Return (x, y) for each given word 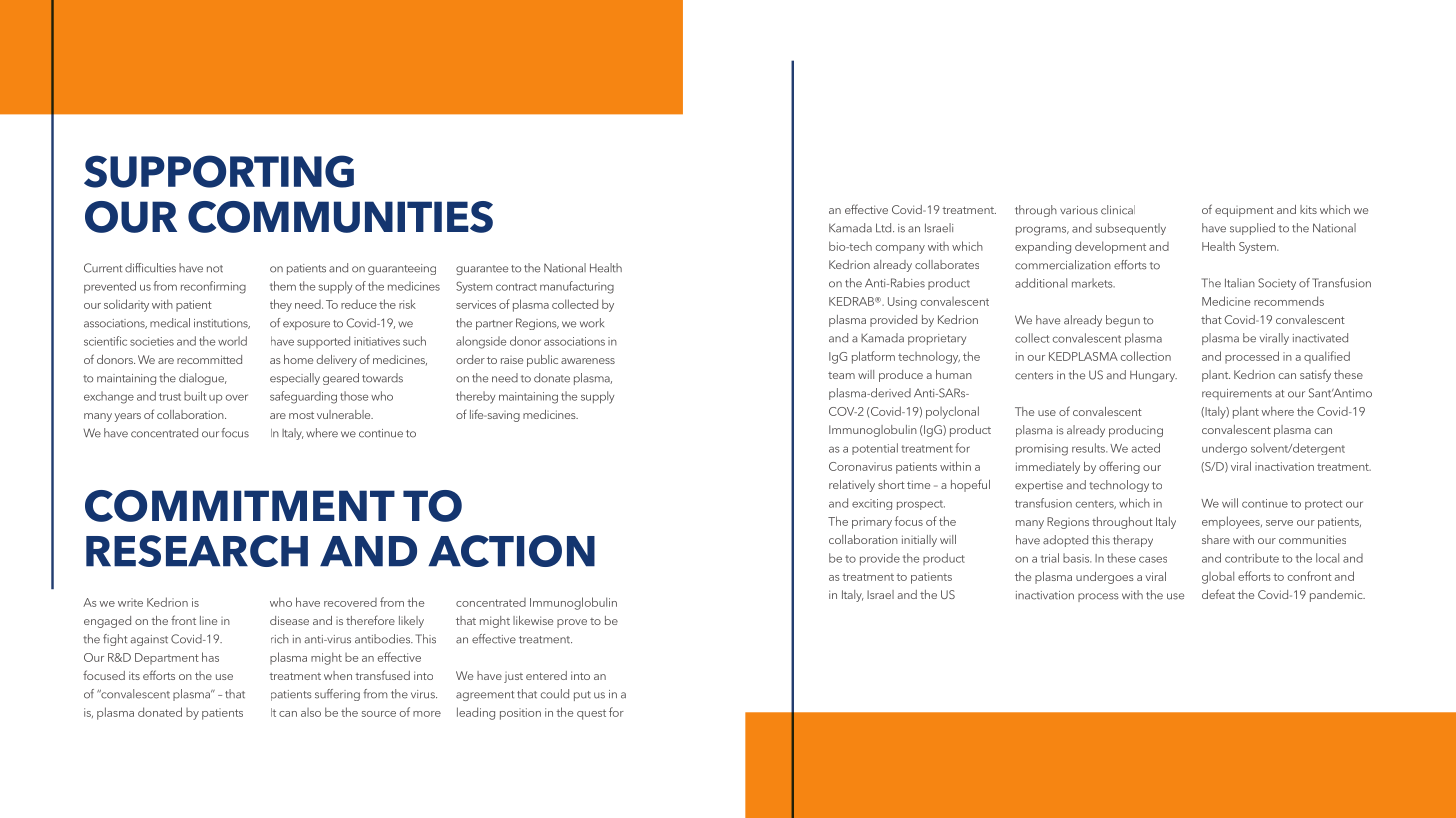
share (1216, 539)
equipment (1244, 211)
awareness (588, 361)
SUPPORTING (219, 171)
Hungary (1153, 376)
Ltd (885, 228)
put (582, 696)
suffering (337, 695)
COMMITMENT (240, 506)
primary (872, 523)
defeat (1218, 594)
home (298, 359)
